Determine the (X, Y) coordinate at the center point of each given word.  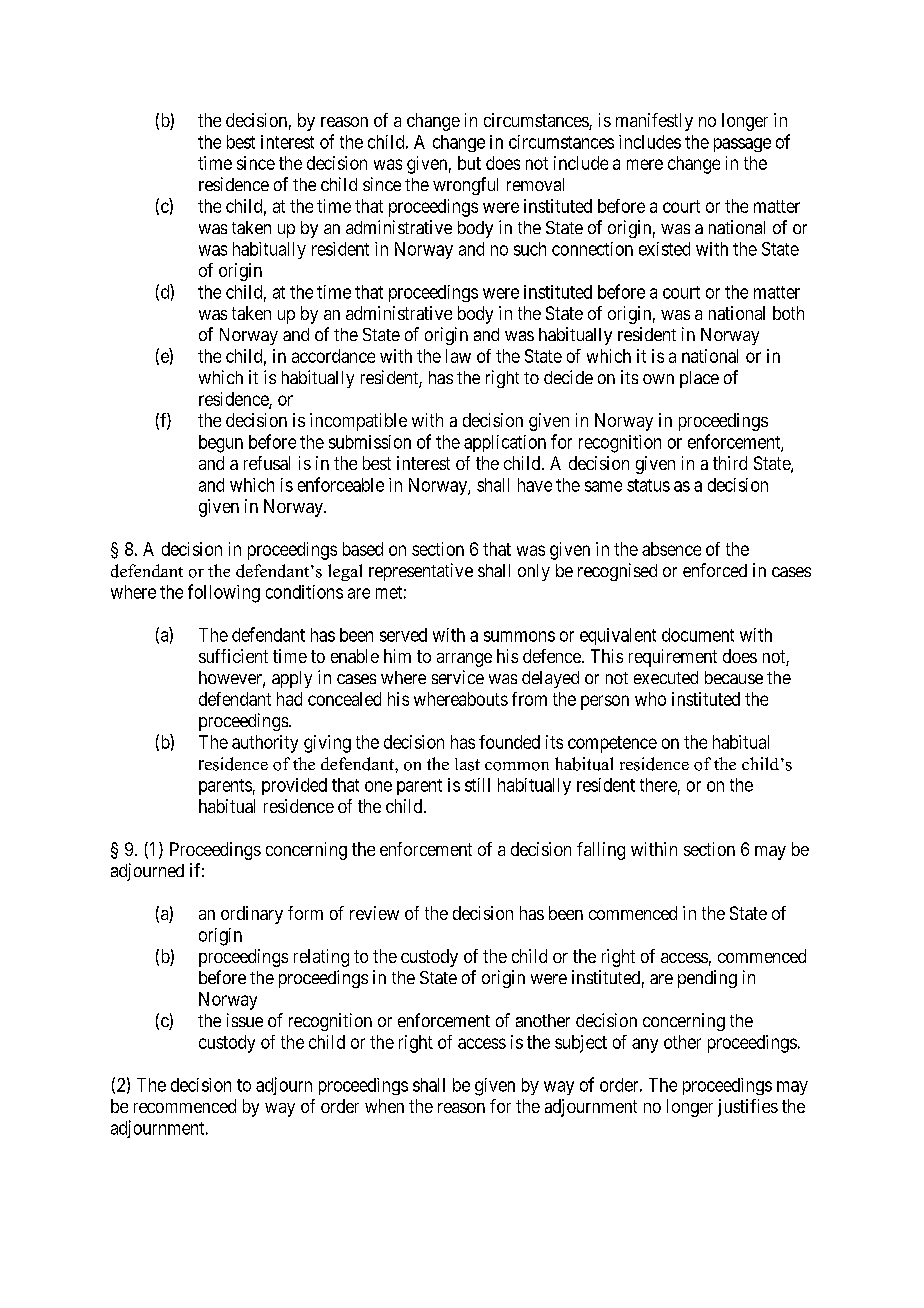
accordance (333, 356)
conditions (304, 592)
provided (294, 786)
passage (742, 145)
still (477, 785)
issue (245, 1020)
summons (519, 636)
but (469, 163)
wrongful (465, 186)
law (458, 356)
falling (601, 851)
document (698, 635)
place (699, 379)
